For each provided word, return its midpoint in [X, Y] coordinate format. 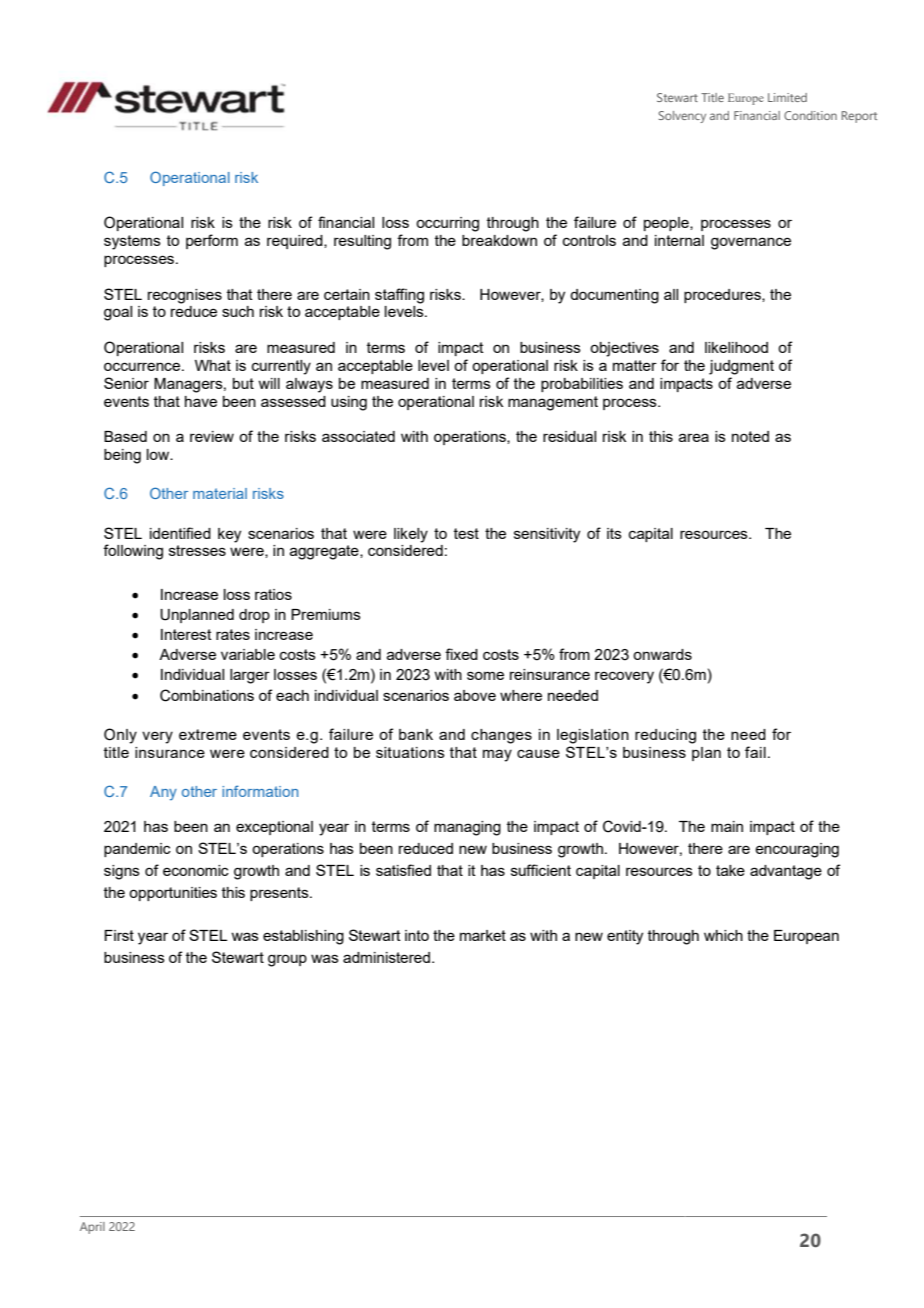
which [723, 935]
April [92, 1228]
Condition [810, 115]
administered [386, 957]
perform [212, 241]
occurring [447, 224]
